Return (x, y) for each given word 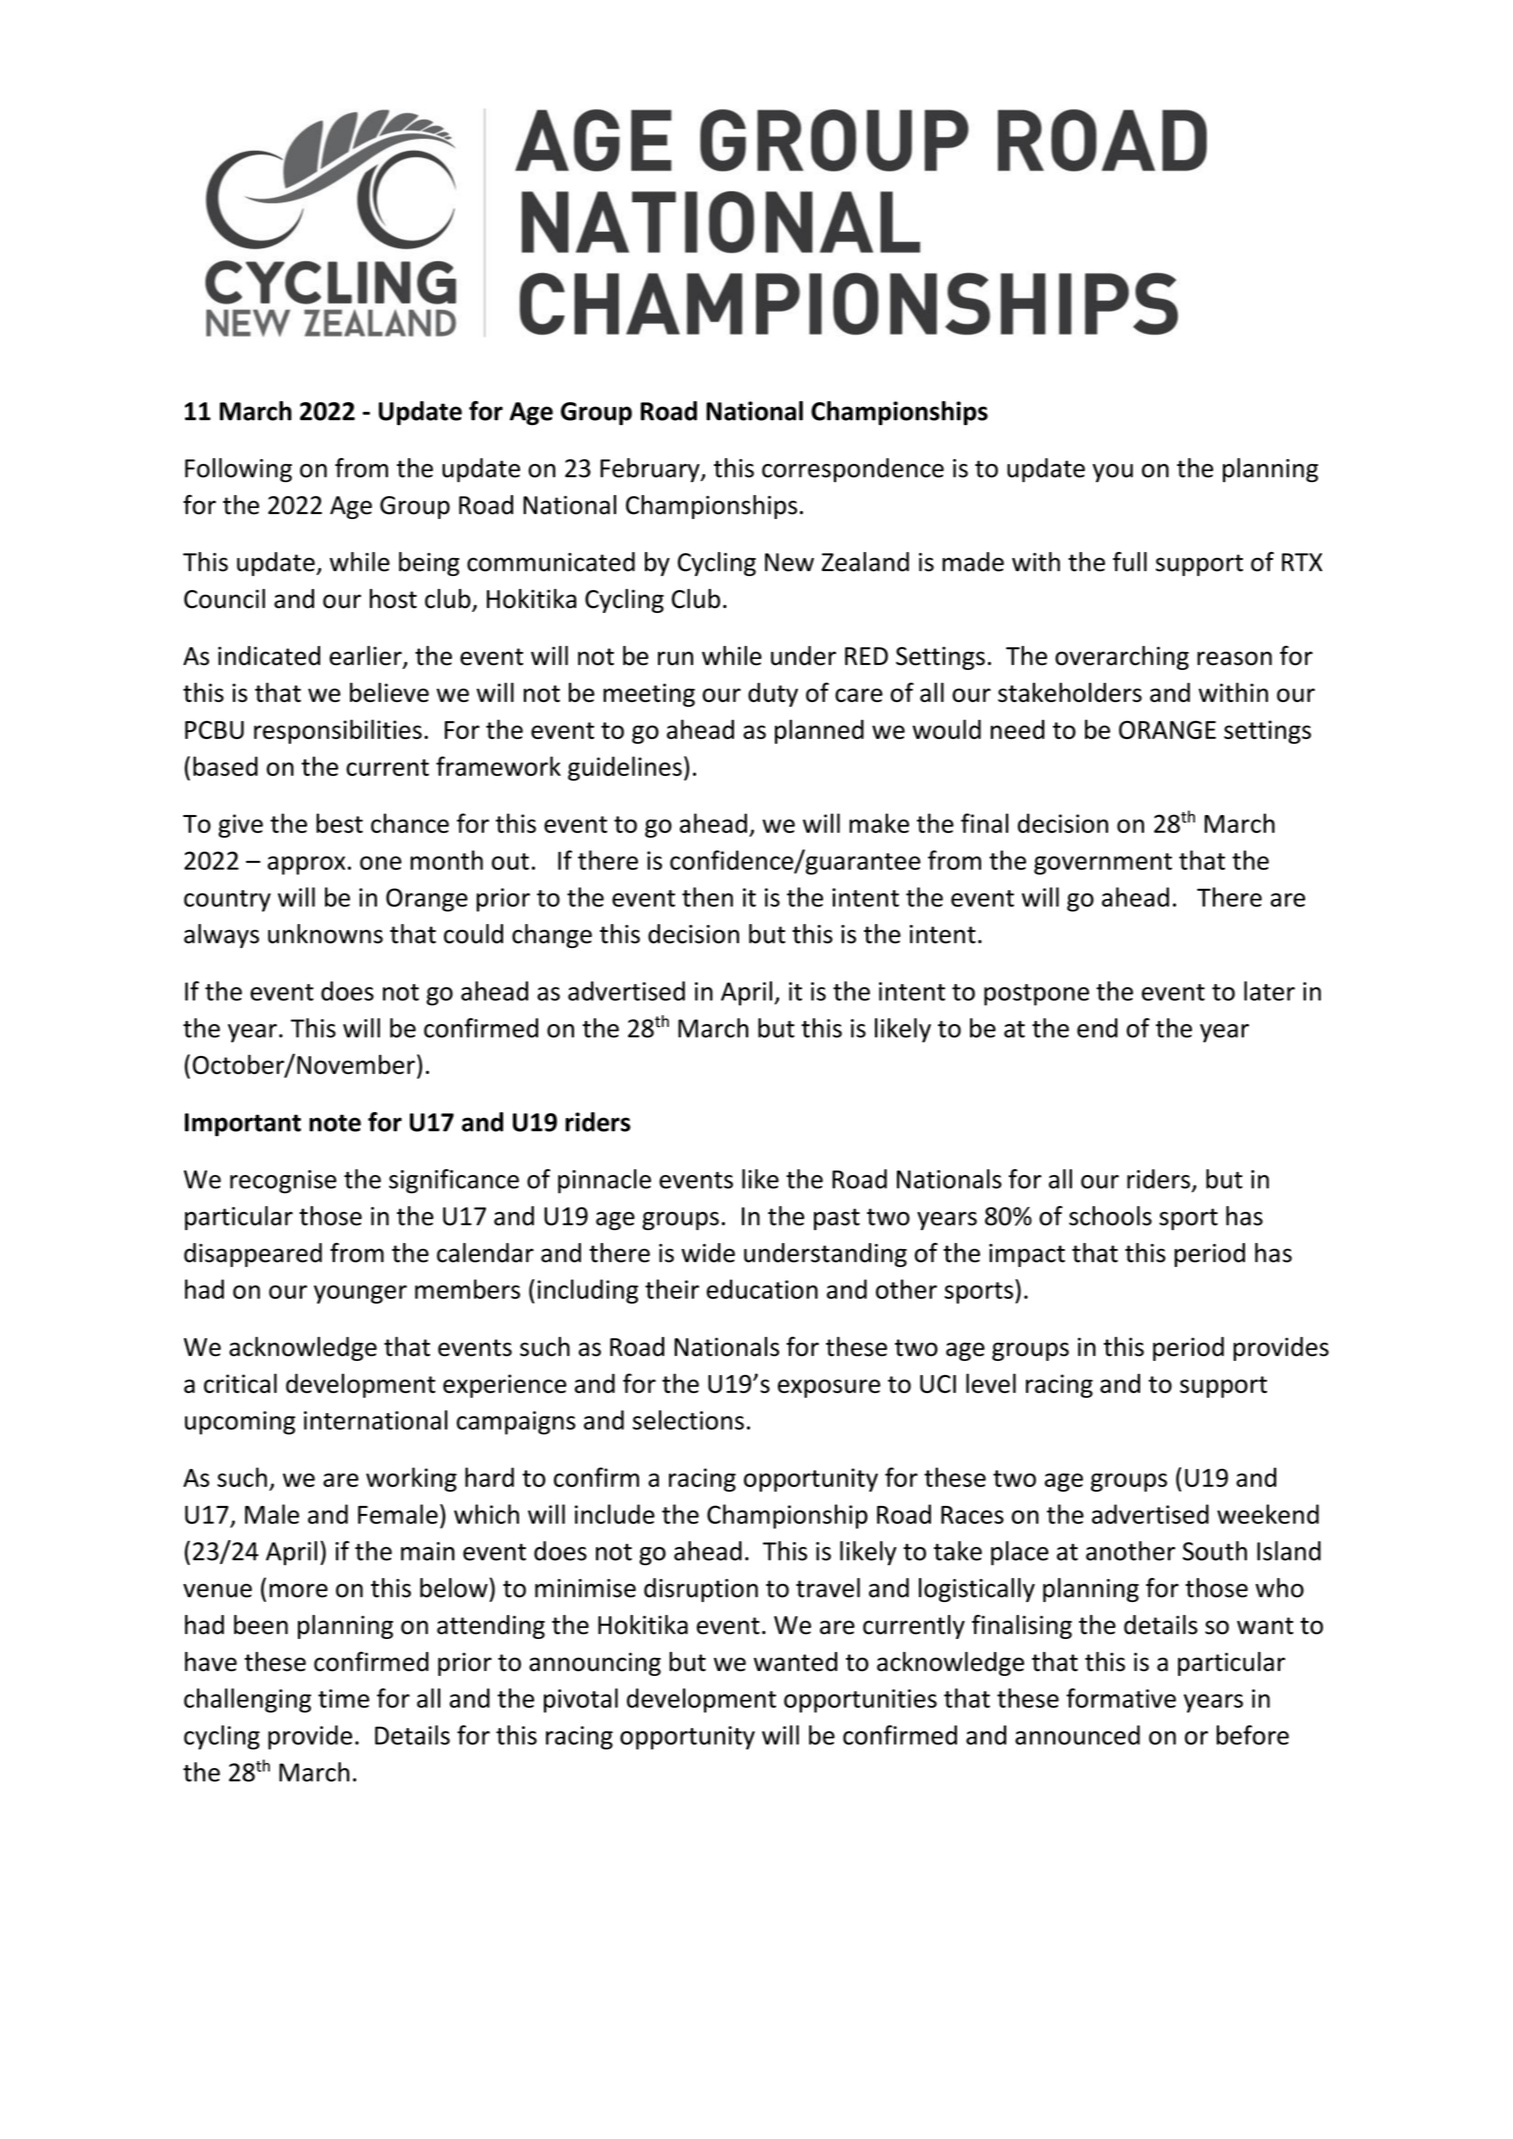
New (789, 562)
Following (238, 470)
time (343, 1698)
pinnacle (604, 1181)
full (1130, 562)
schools (1110, 1216)
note (335, 1123)
